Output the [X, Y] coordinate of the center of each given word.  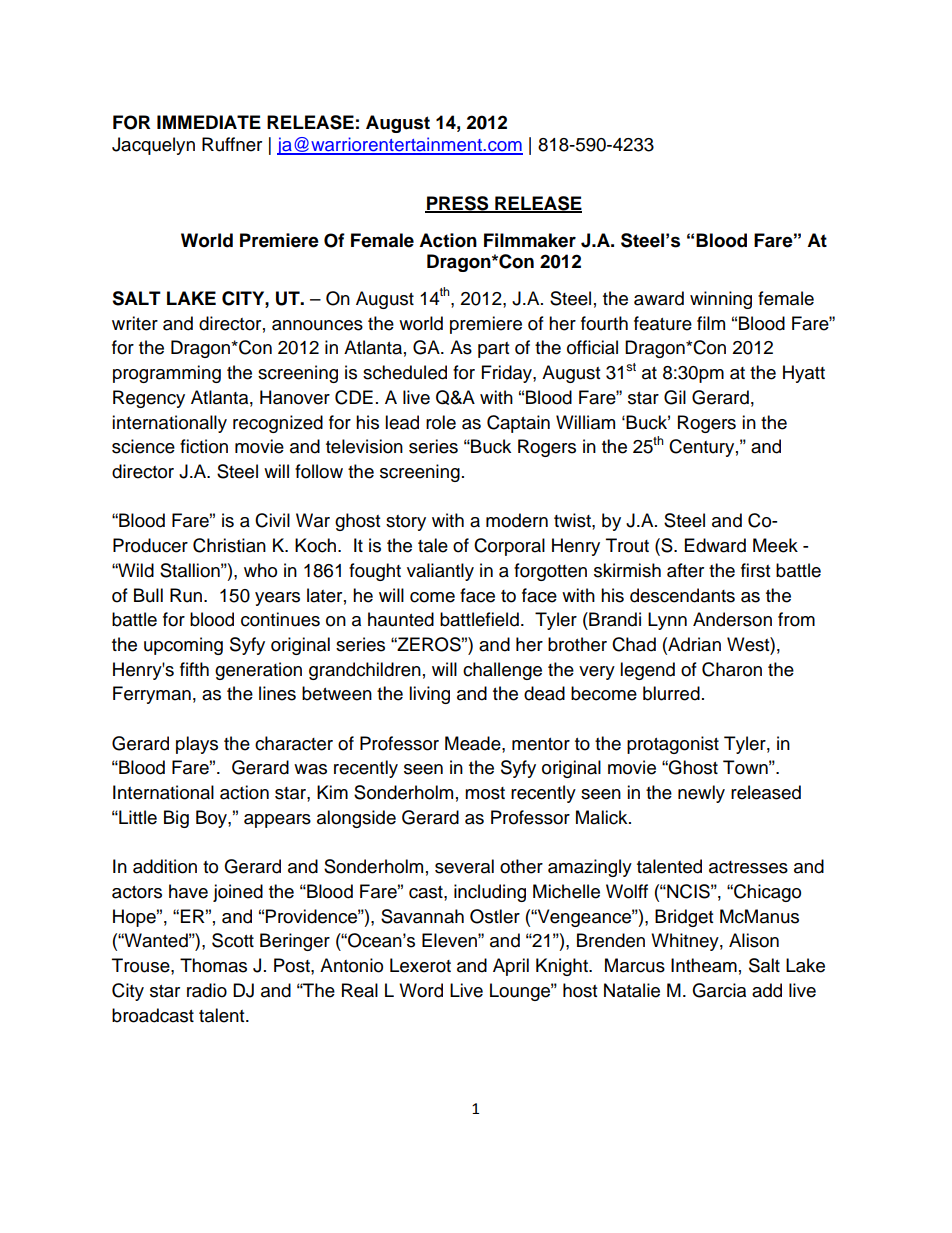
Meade [474, 743]
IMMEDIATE [209, 122]
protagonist [673, 745]
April [511, 967]
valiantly [440, 572]
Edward [715, 545]
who [260, 570]
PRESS [458, 204]
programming [167, 374]
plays [197, 745]
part [493, 350]
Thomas [213, 965]
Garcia [719, 990]
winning [721, 300]
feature [663, 323]
